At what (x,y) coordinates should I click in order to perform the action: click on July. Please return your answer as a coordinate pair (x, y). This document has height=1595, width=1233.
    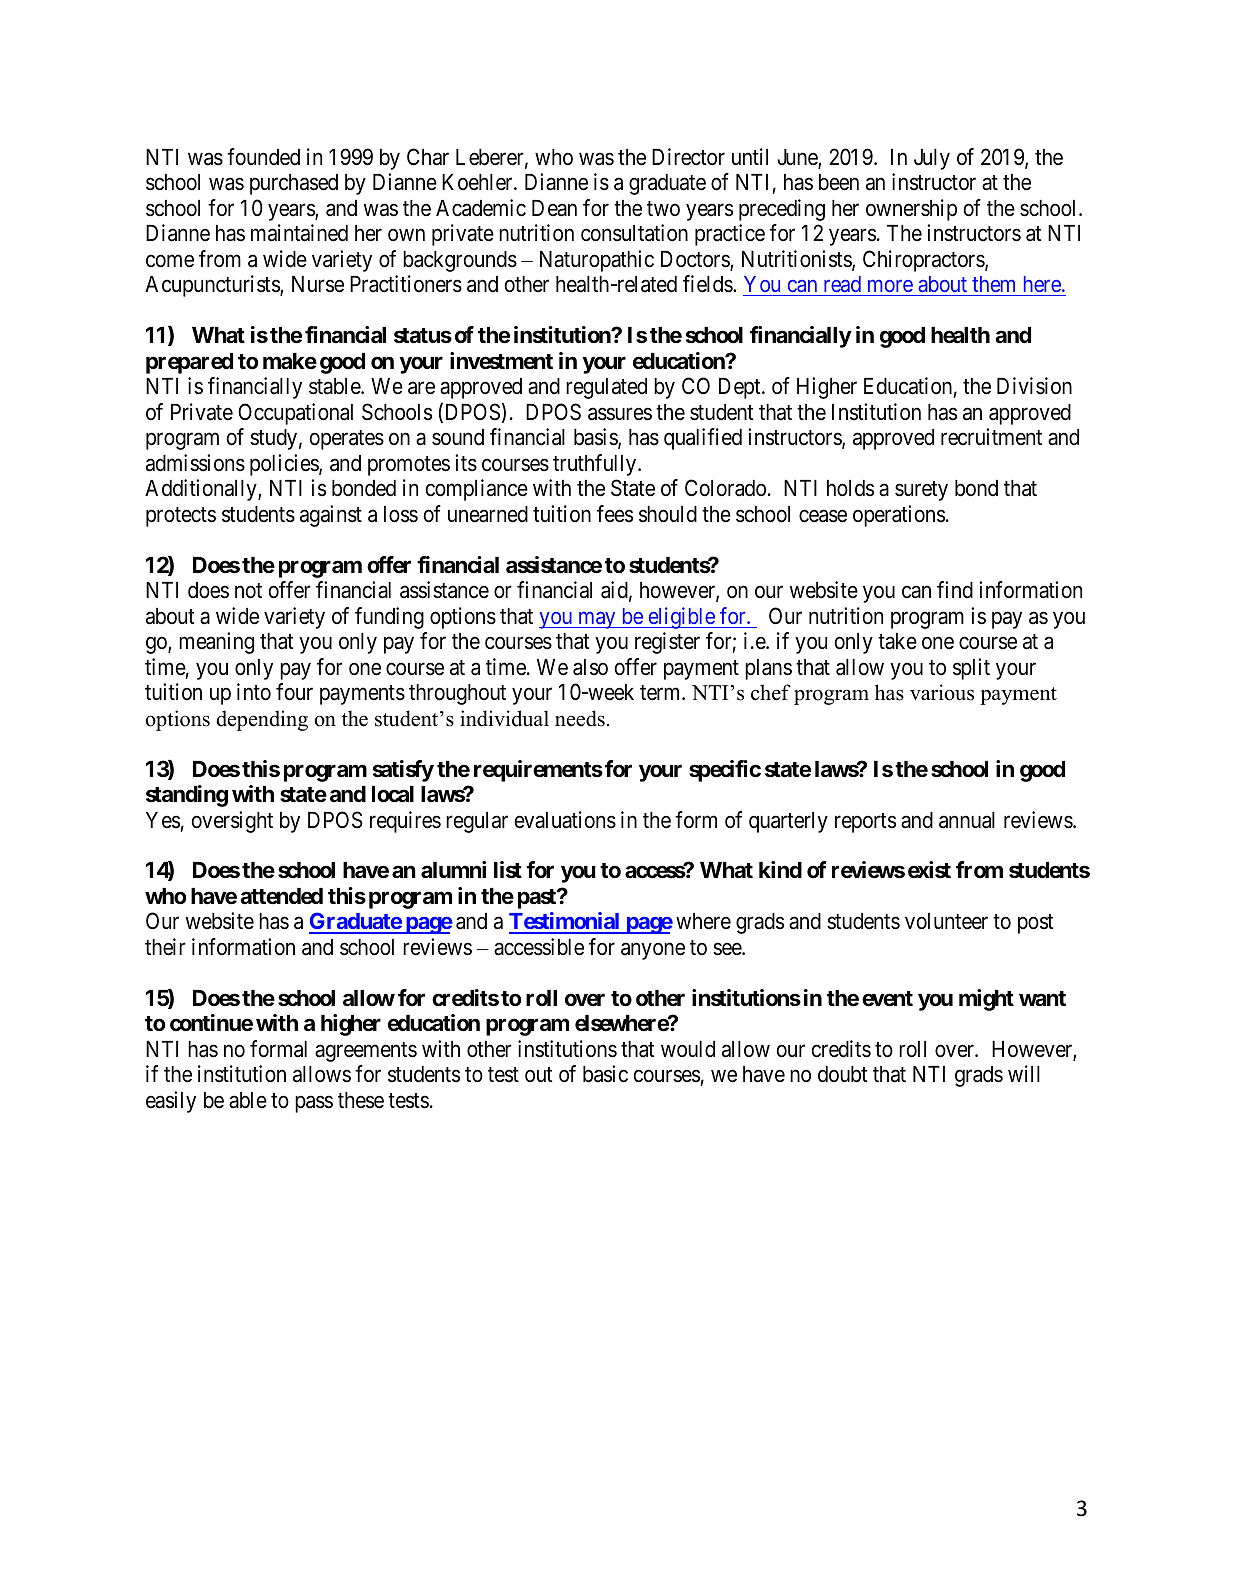
    Looking at the image, I should click on (932, 159).
